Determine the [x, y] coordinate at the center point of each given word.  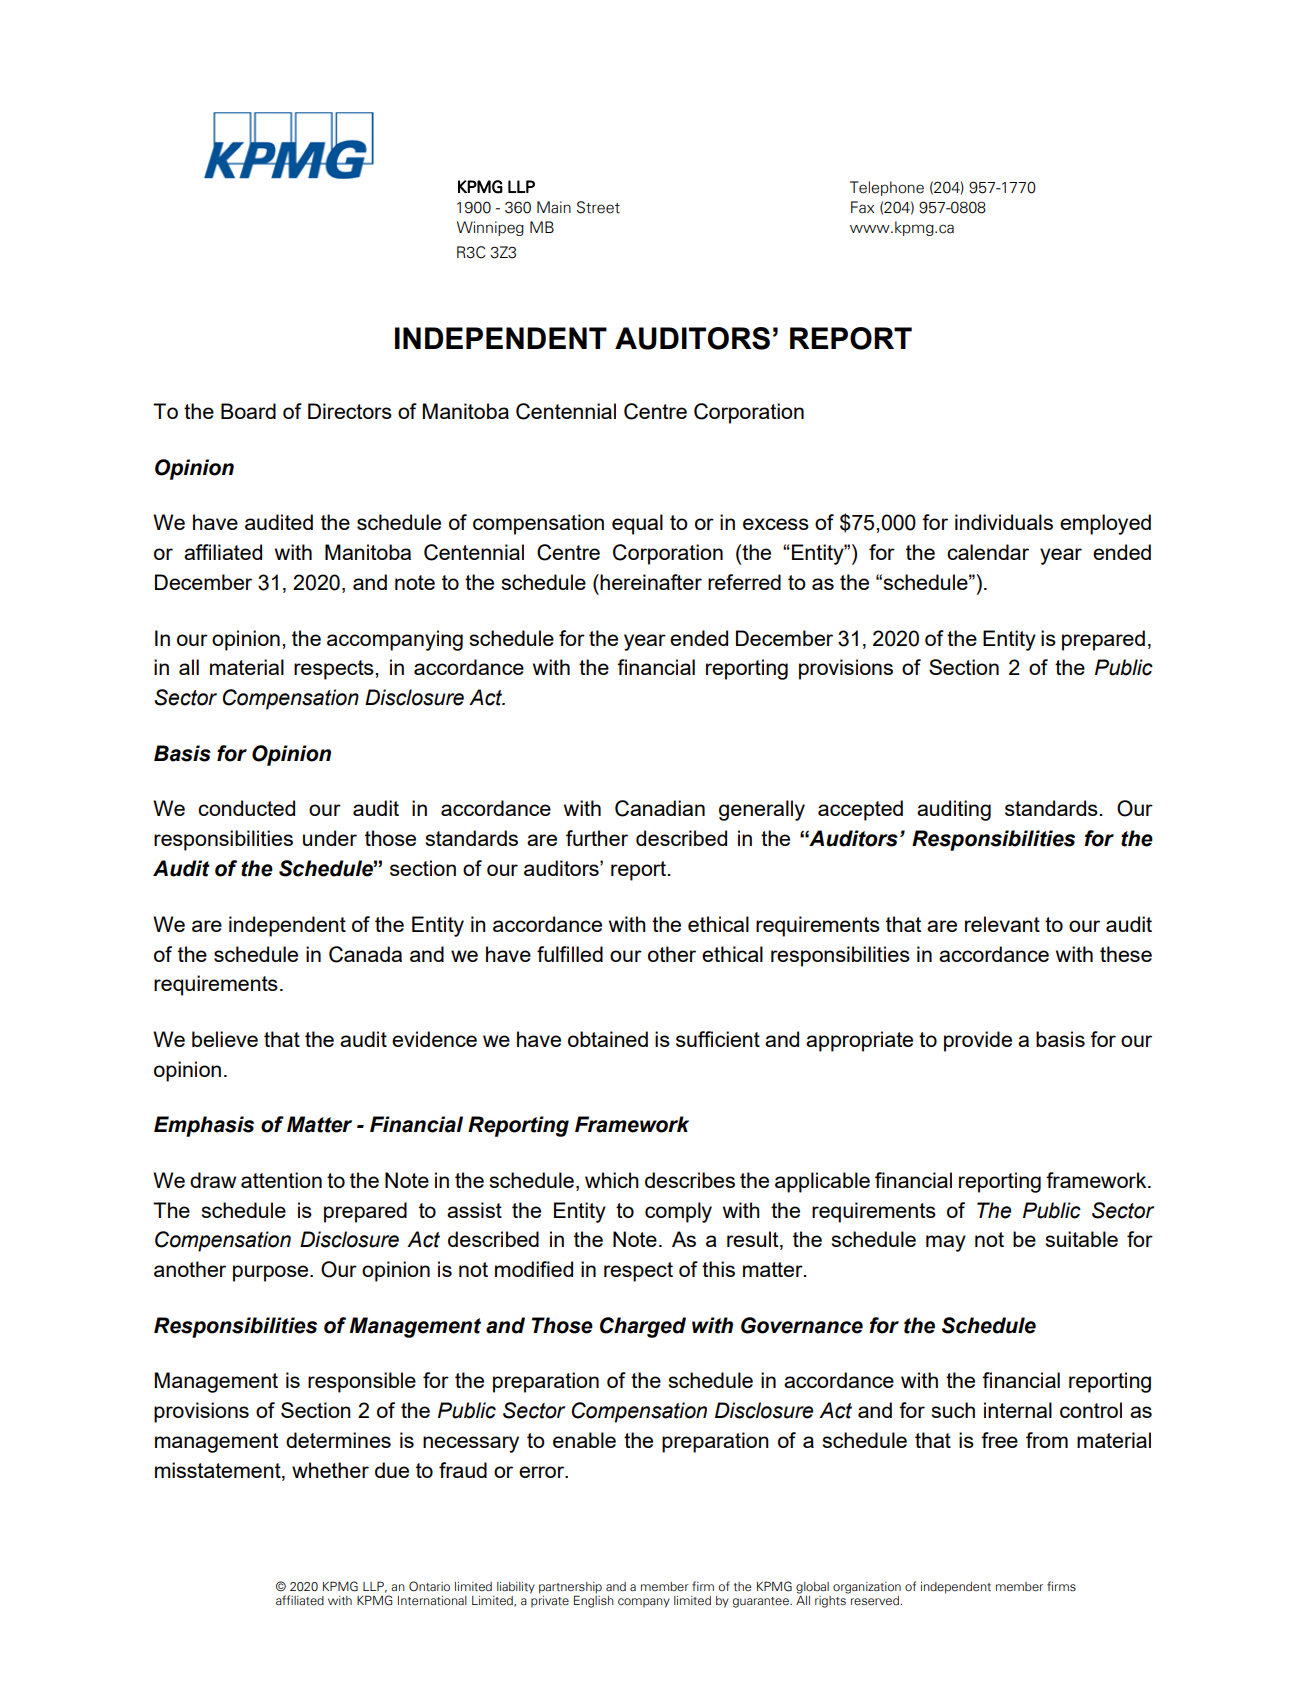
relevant [1002, 924]
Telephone [887, 188]
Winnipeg [490, 228]
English [594, 1600]
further [597, 838]
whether [330, 1470]
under [330, 838]
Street [598, 207]
